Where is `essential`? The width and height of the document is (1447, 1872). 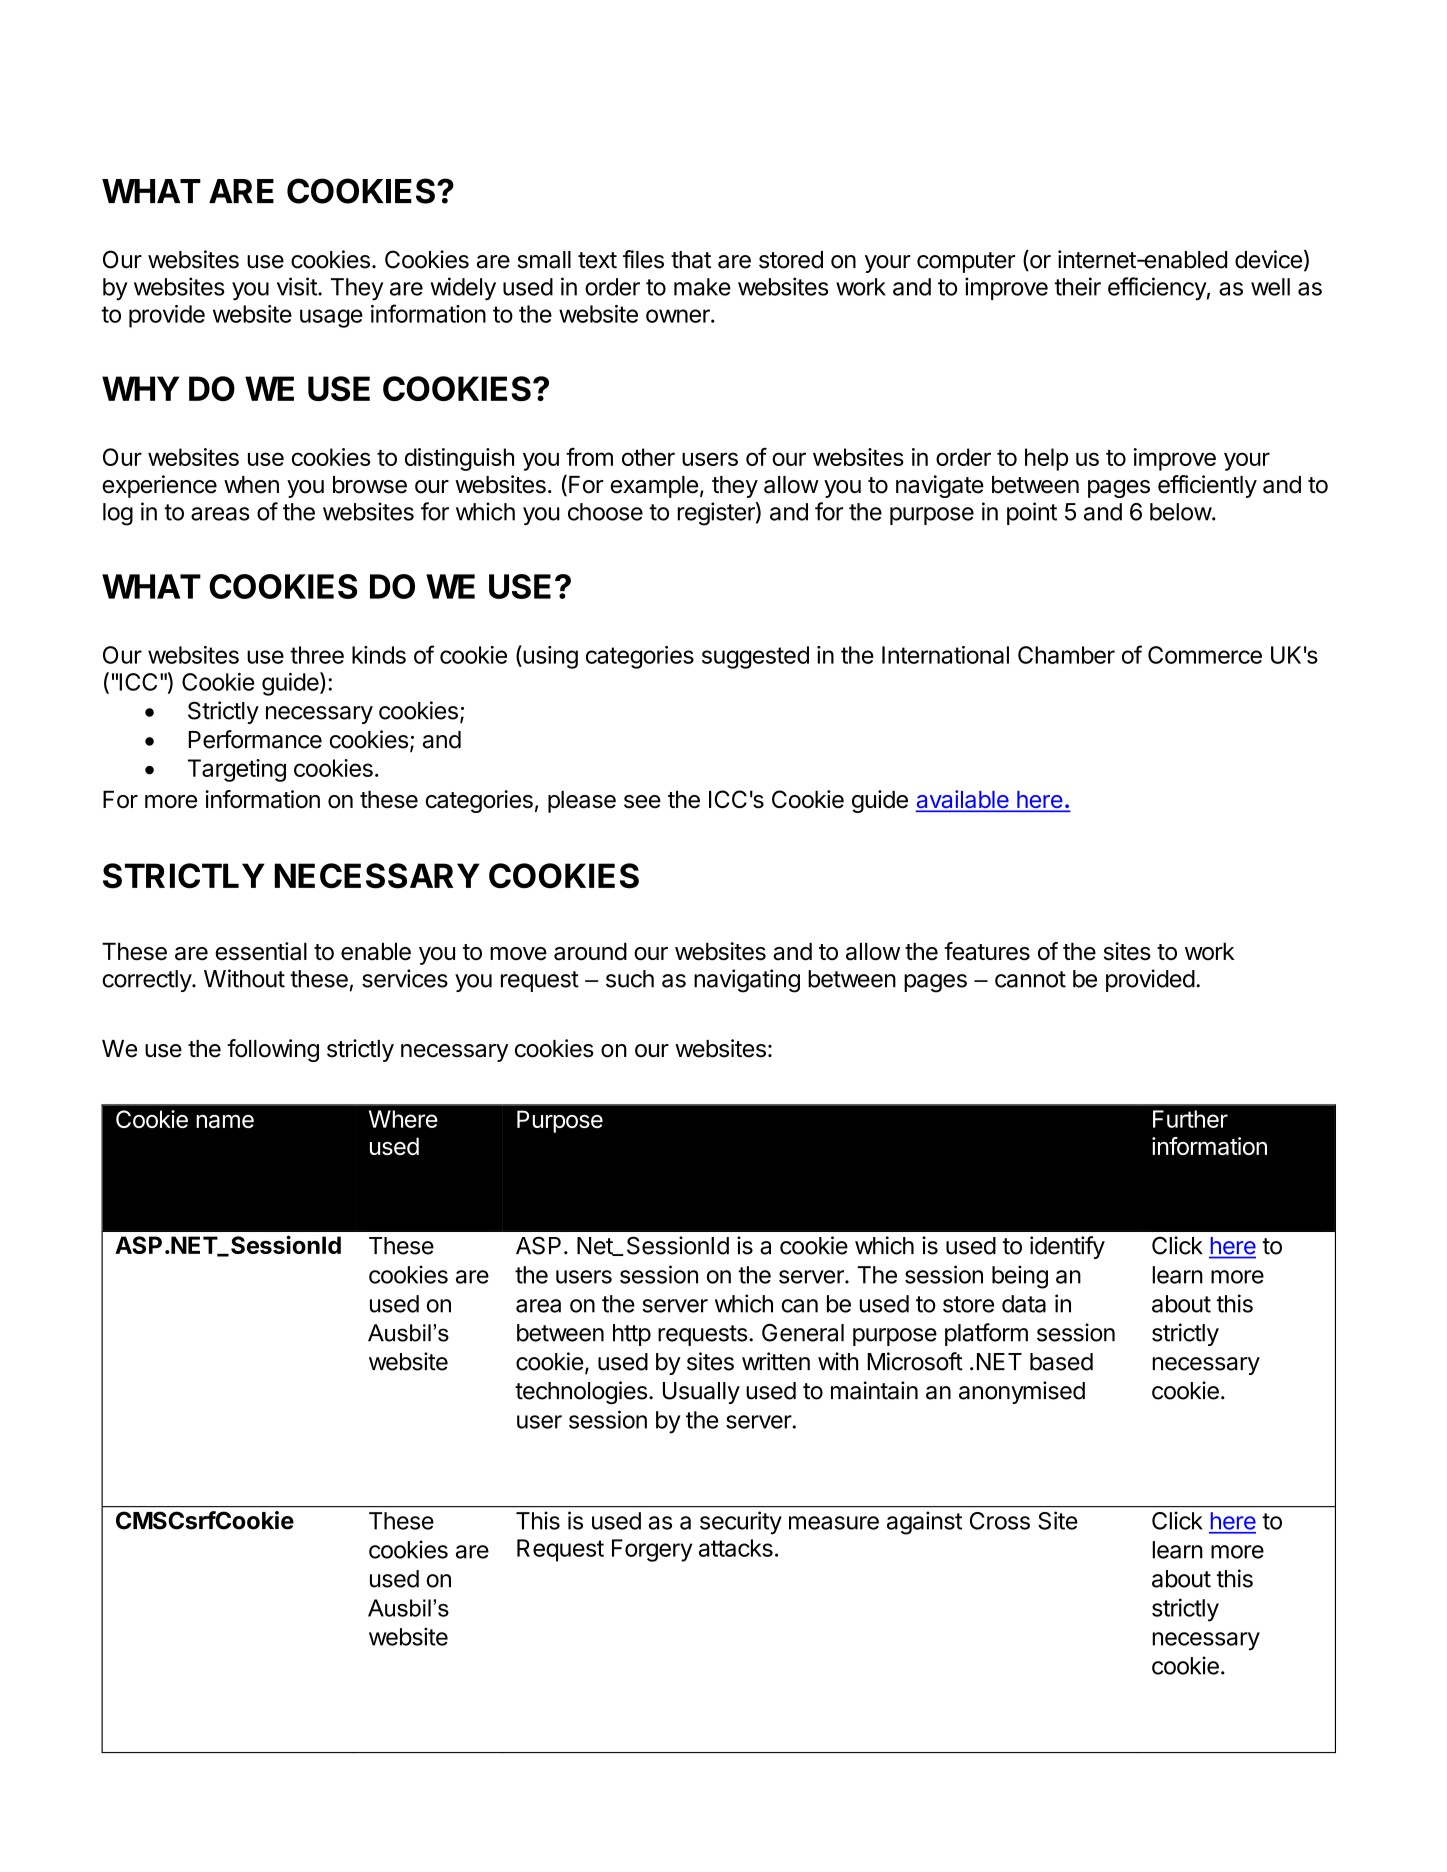 essential is located at coordinates (261, 951).
